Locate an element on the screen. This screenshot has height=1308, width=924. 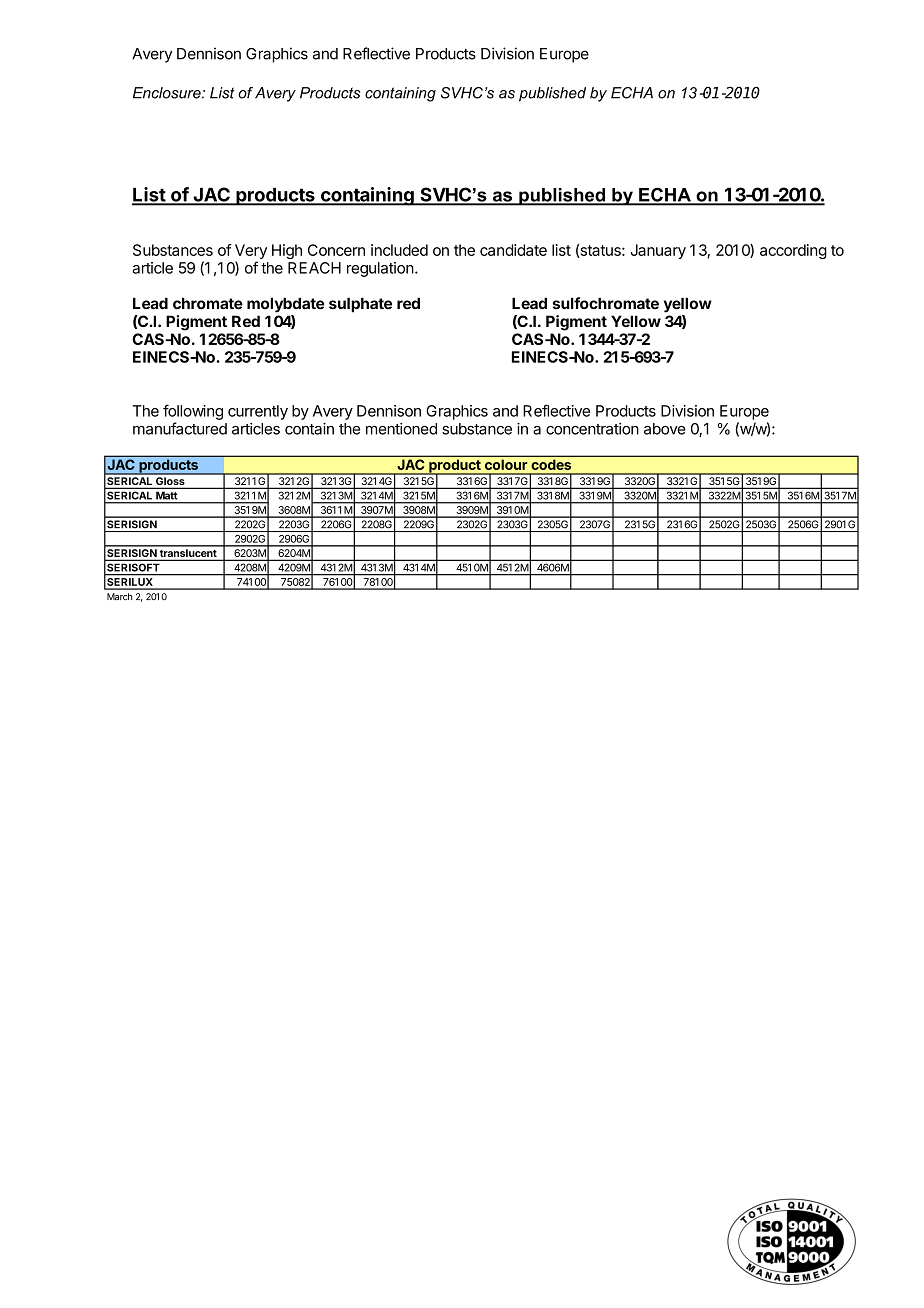
sulphate is located at coordinates (360, 305).
